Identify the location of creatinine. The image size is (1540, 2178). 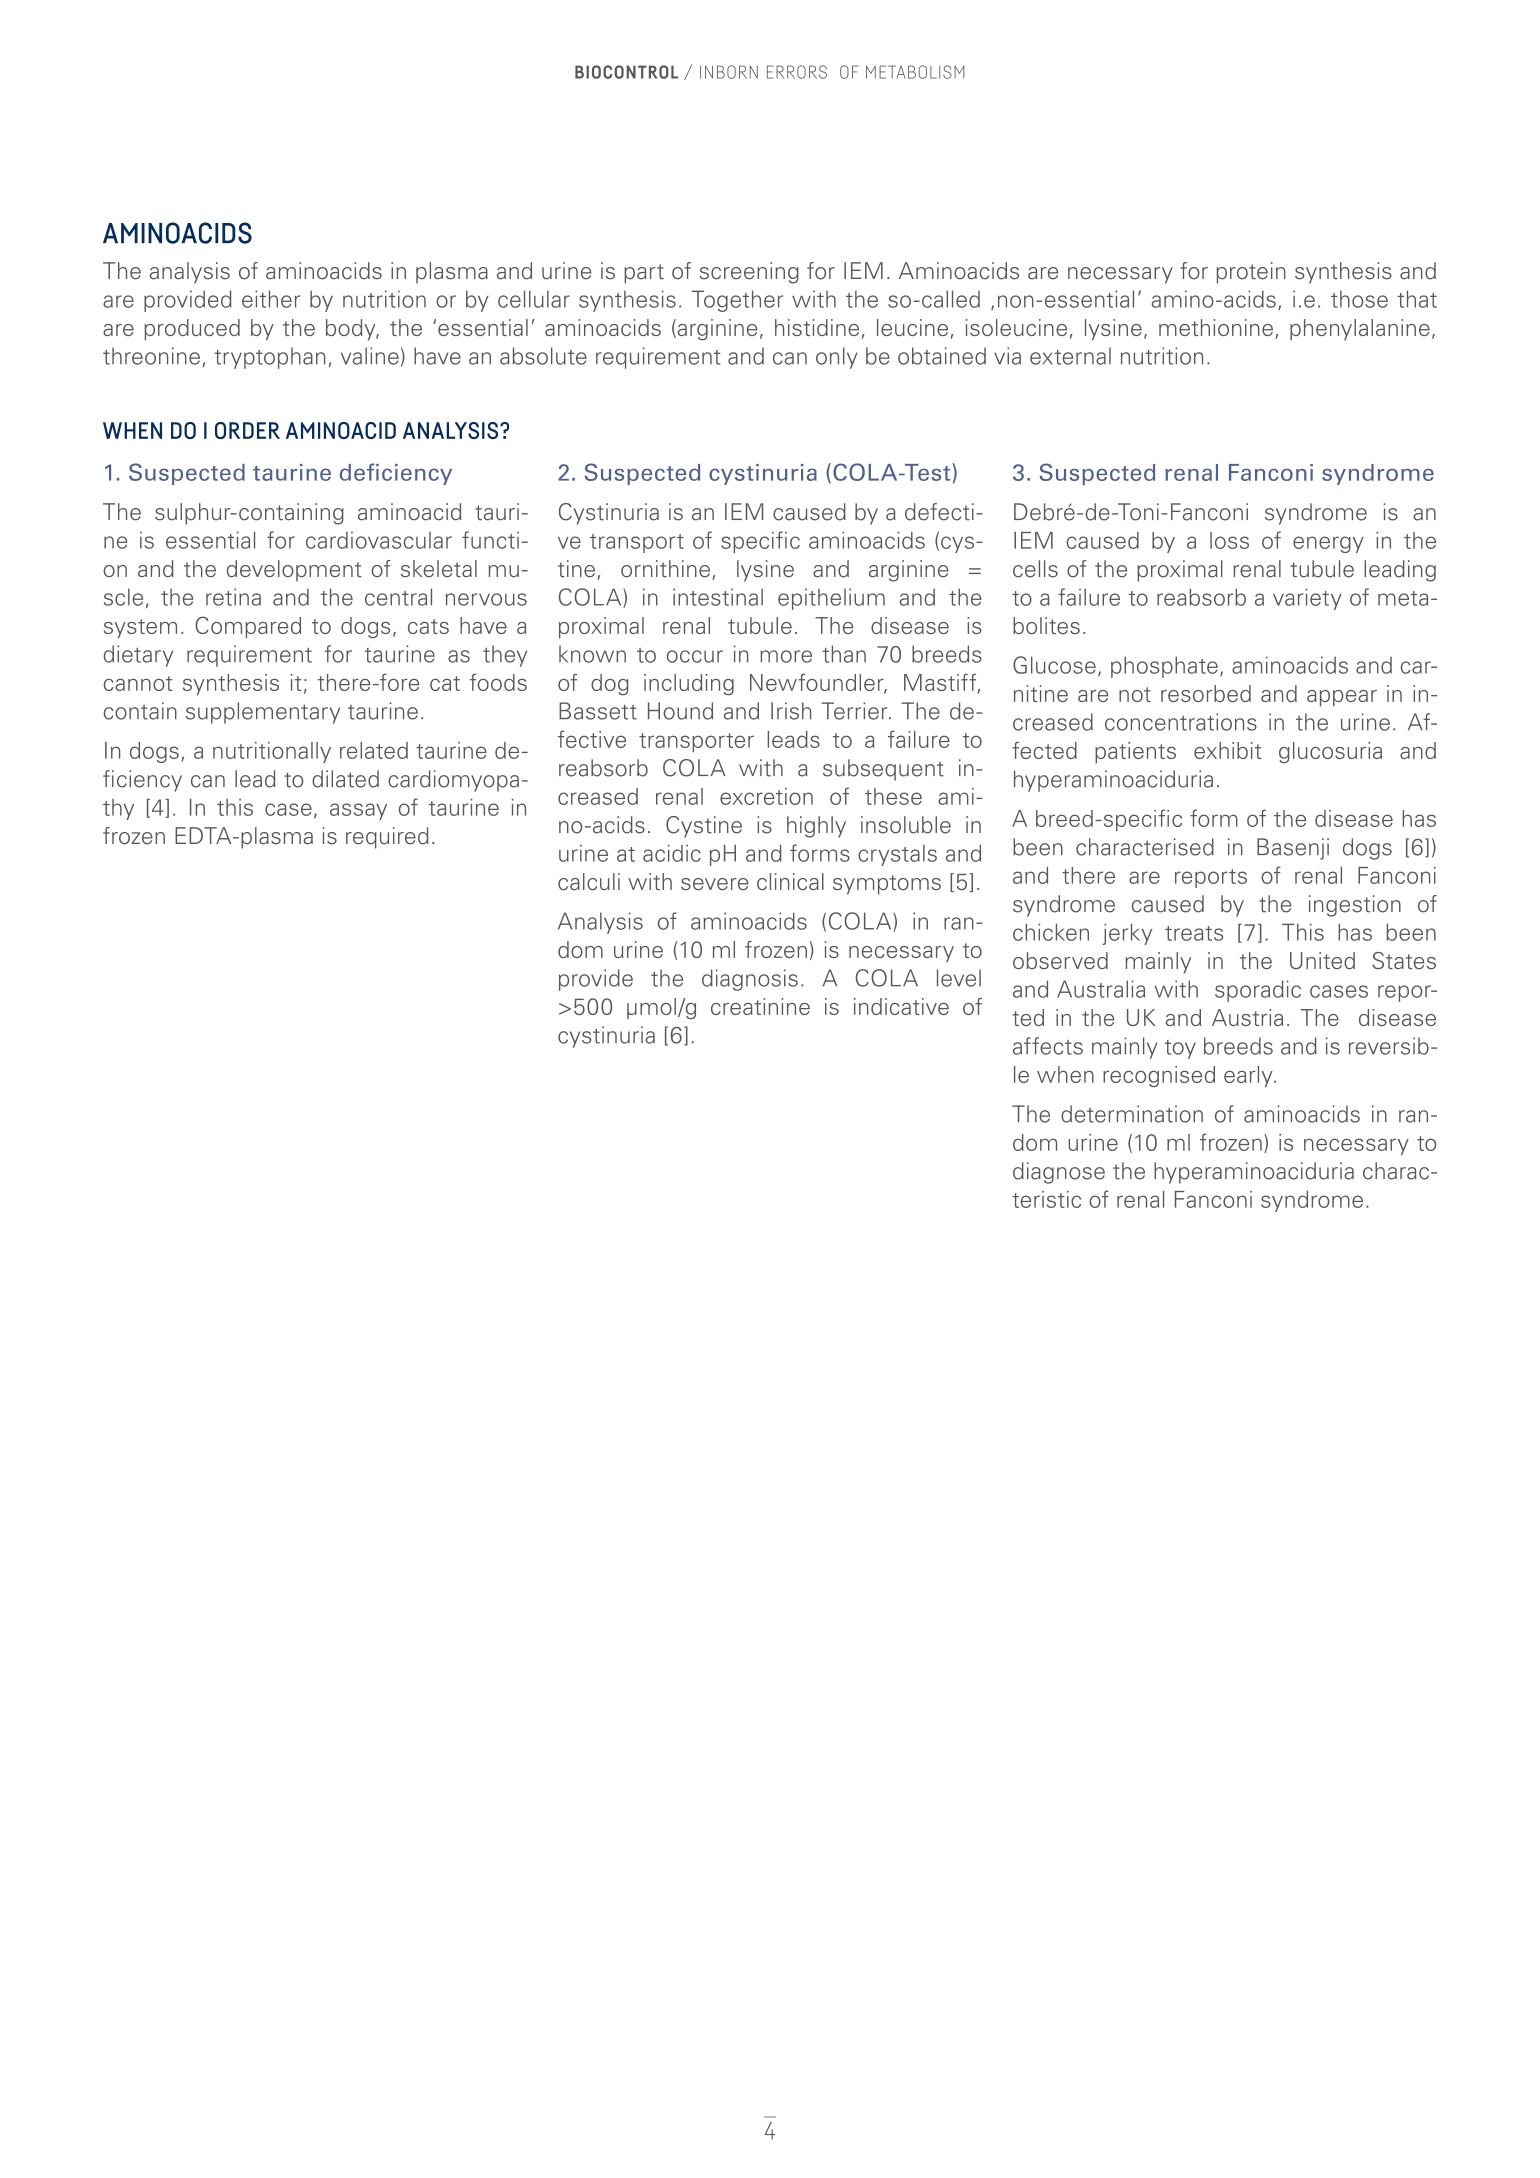
(760, 1006).
